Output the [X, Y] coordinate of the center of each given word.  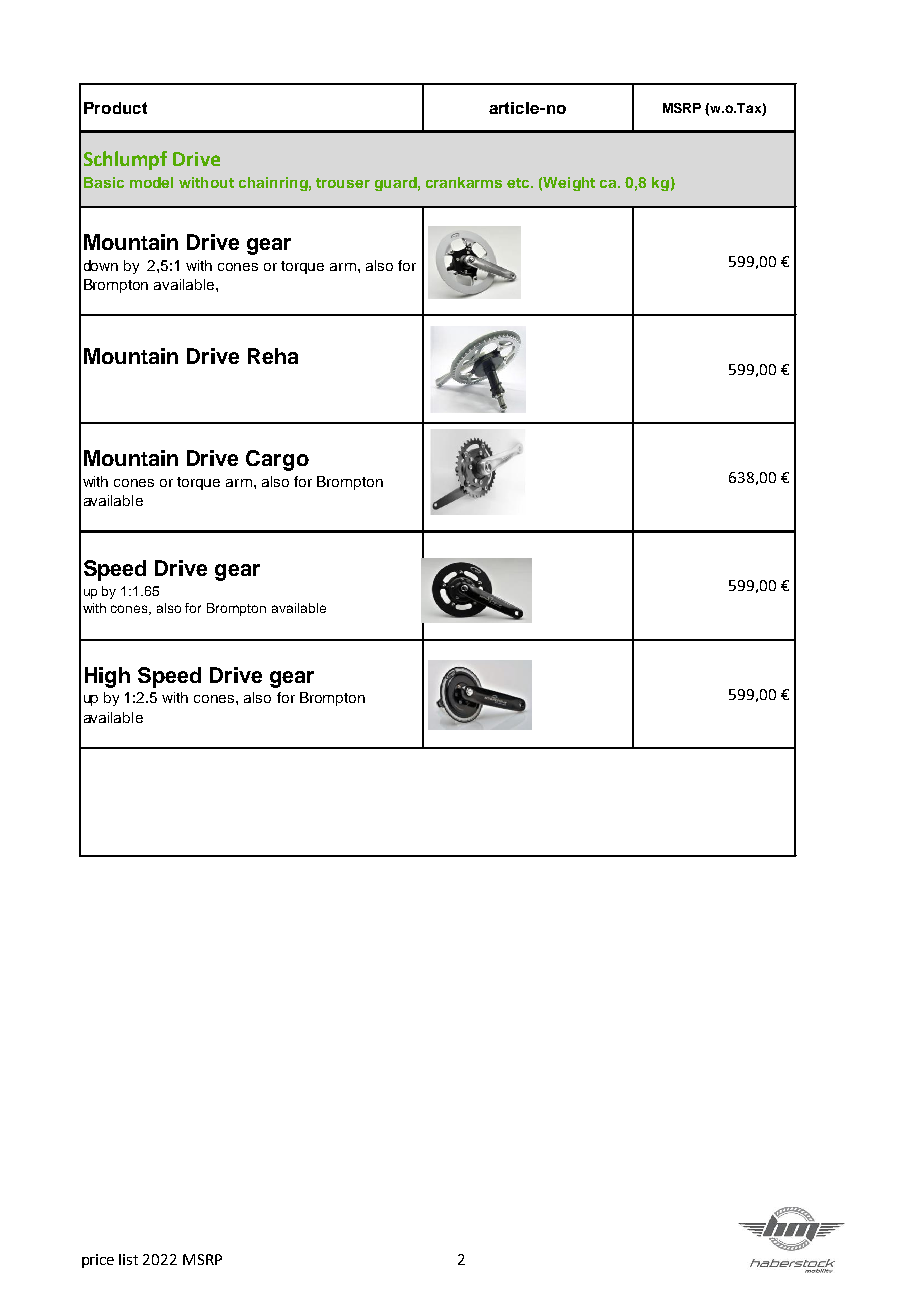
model [151, 182]
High [107, 677]
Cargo [277, 460]
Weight [569, 184]
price [98, 1261]
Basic [104, 182]
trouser [343, 183]
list [128, 1259]
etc [519, 183]
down [101, 265]
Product [115, 108]
